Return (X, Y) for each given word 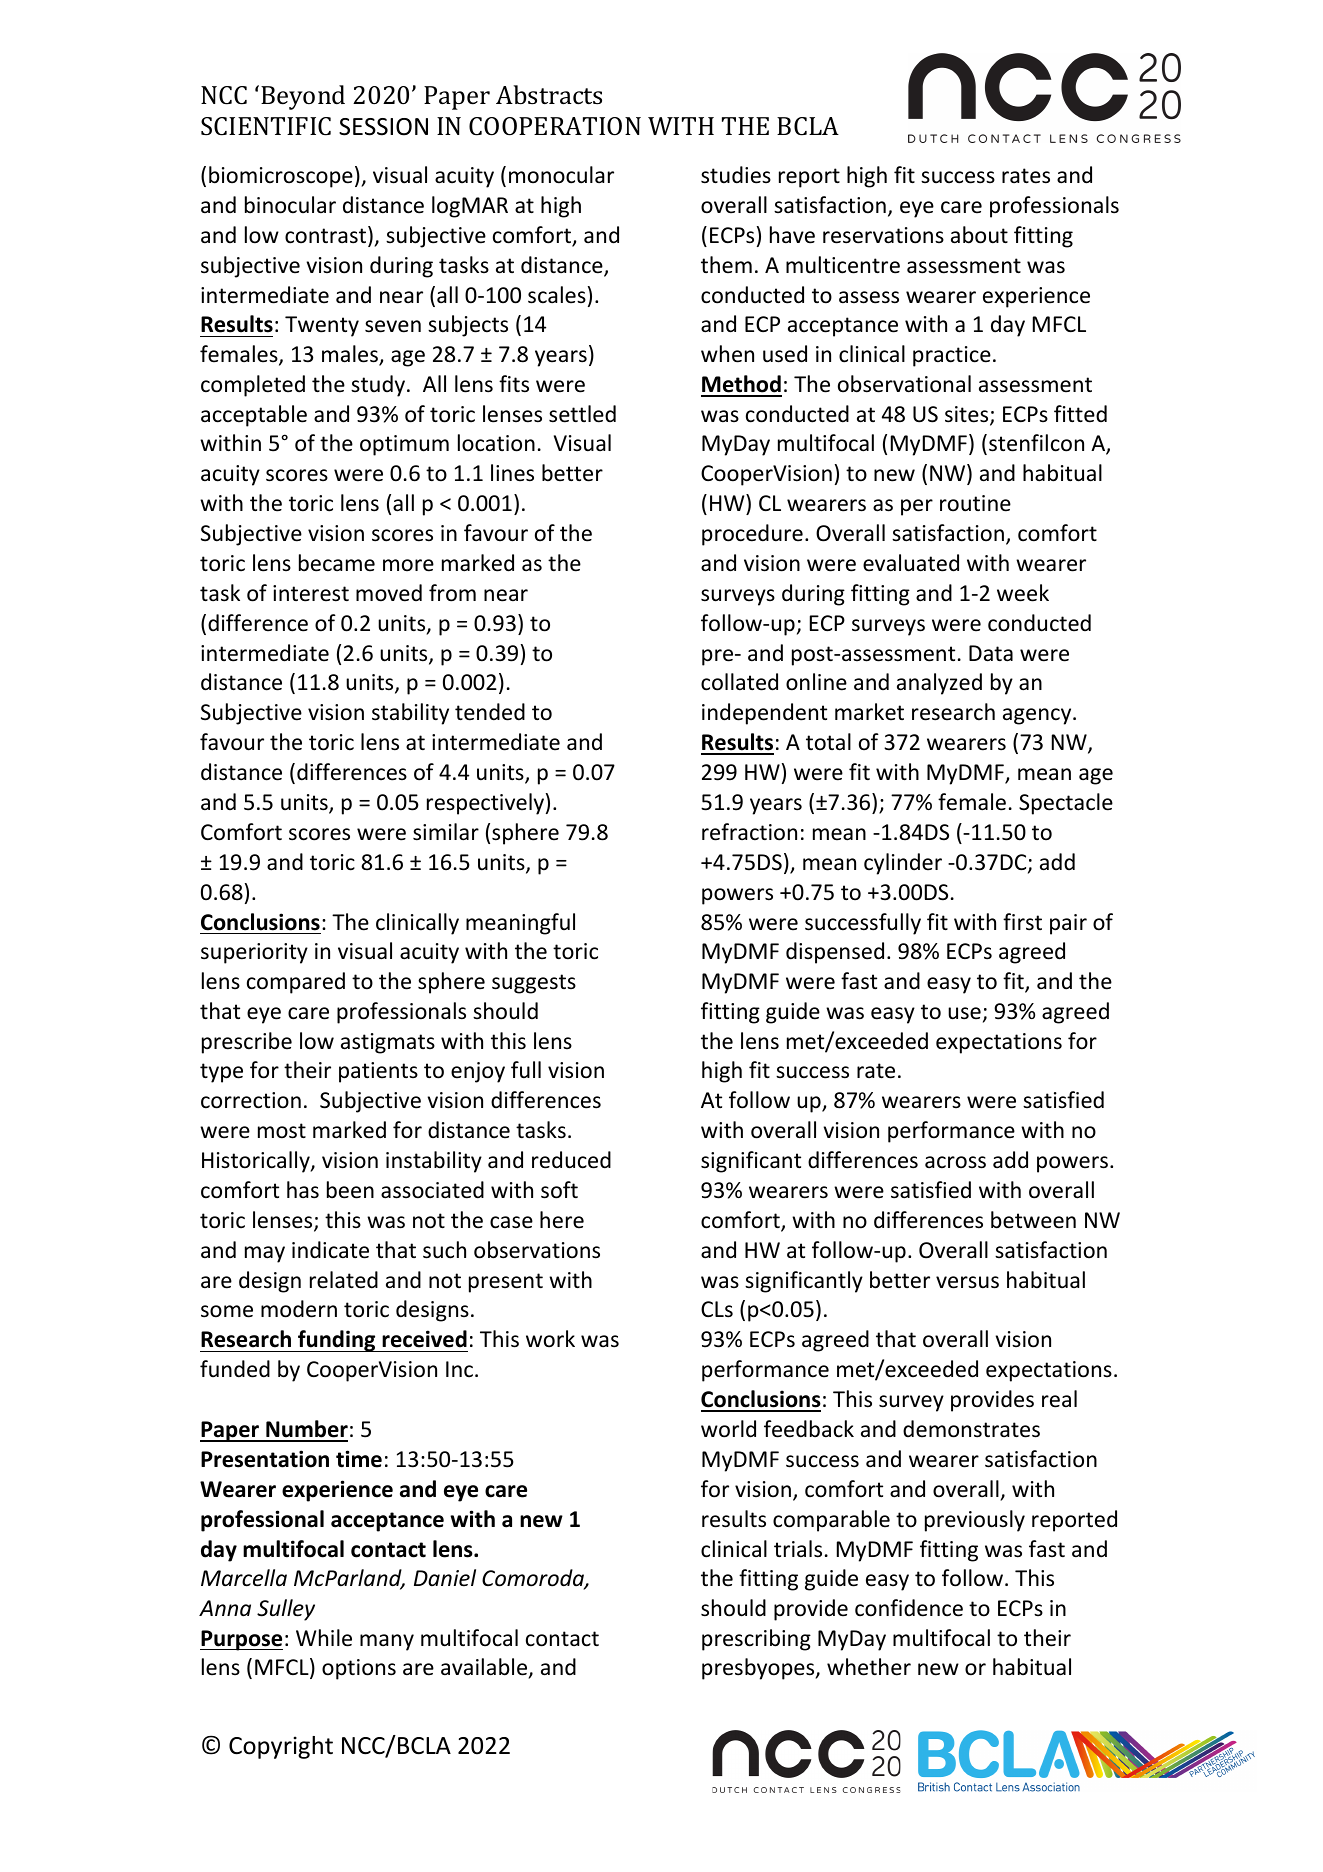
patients (378, 1072)
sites (968, 415)
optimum (404, 445)
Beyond (303, 97)
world (728, 1429)
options (359, 1669)
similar (446, 832)
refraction (749, 832)
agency (1038, 716)
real (1059, 1399)
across (955, 1162)
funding (337, 1341)
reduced (571, 1160)
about (979, 235)
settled (582, 414)
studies (736, 175)
